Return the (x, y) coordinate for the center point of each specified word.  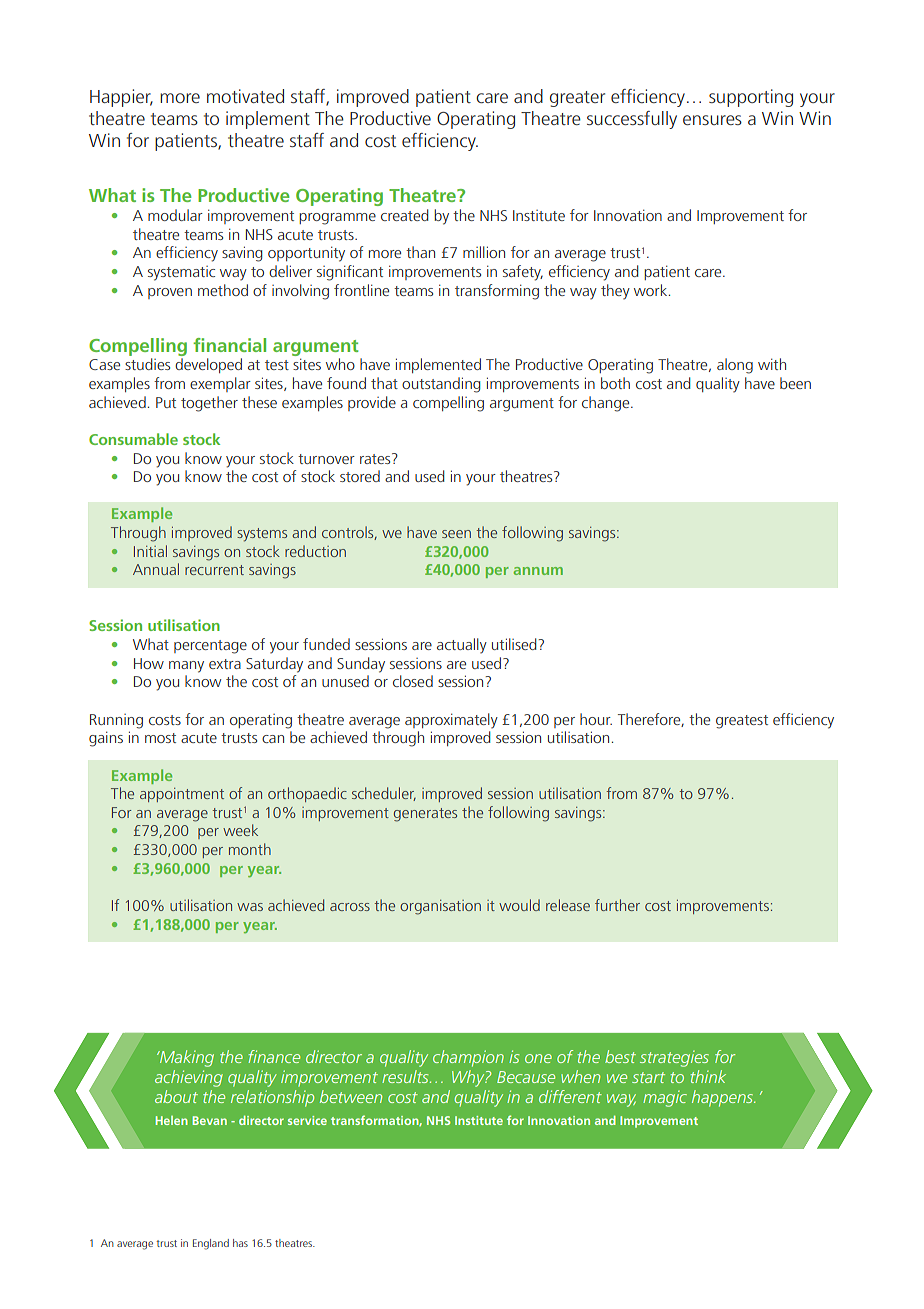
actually (462, 646)
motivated (245, 96)
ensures (712, 120)
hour (596, 719)
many (186, 667)
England (211, 1244)
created (405, 215)
